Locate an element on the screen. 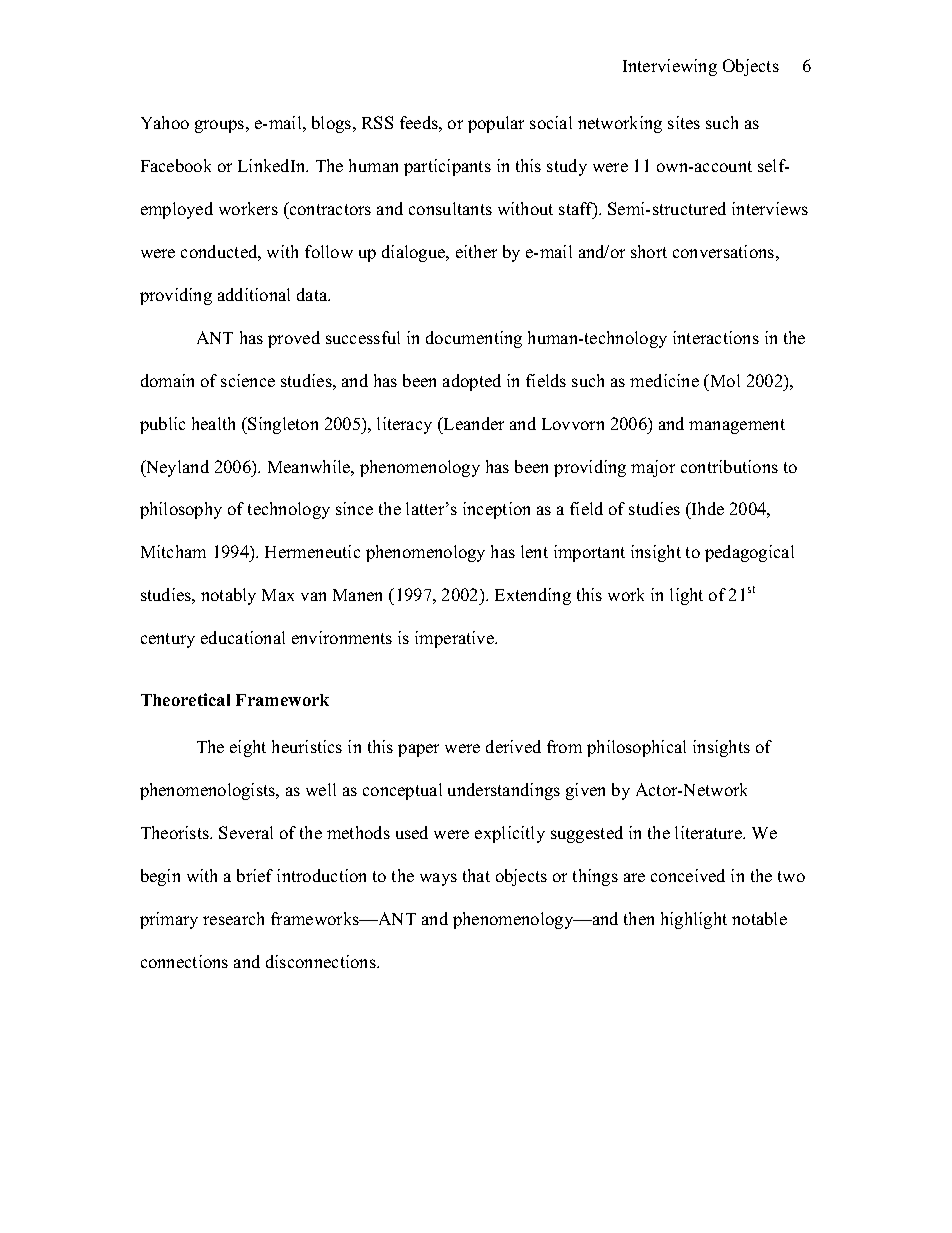  that is located at coordinates (476, 875).
